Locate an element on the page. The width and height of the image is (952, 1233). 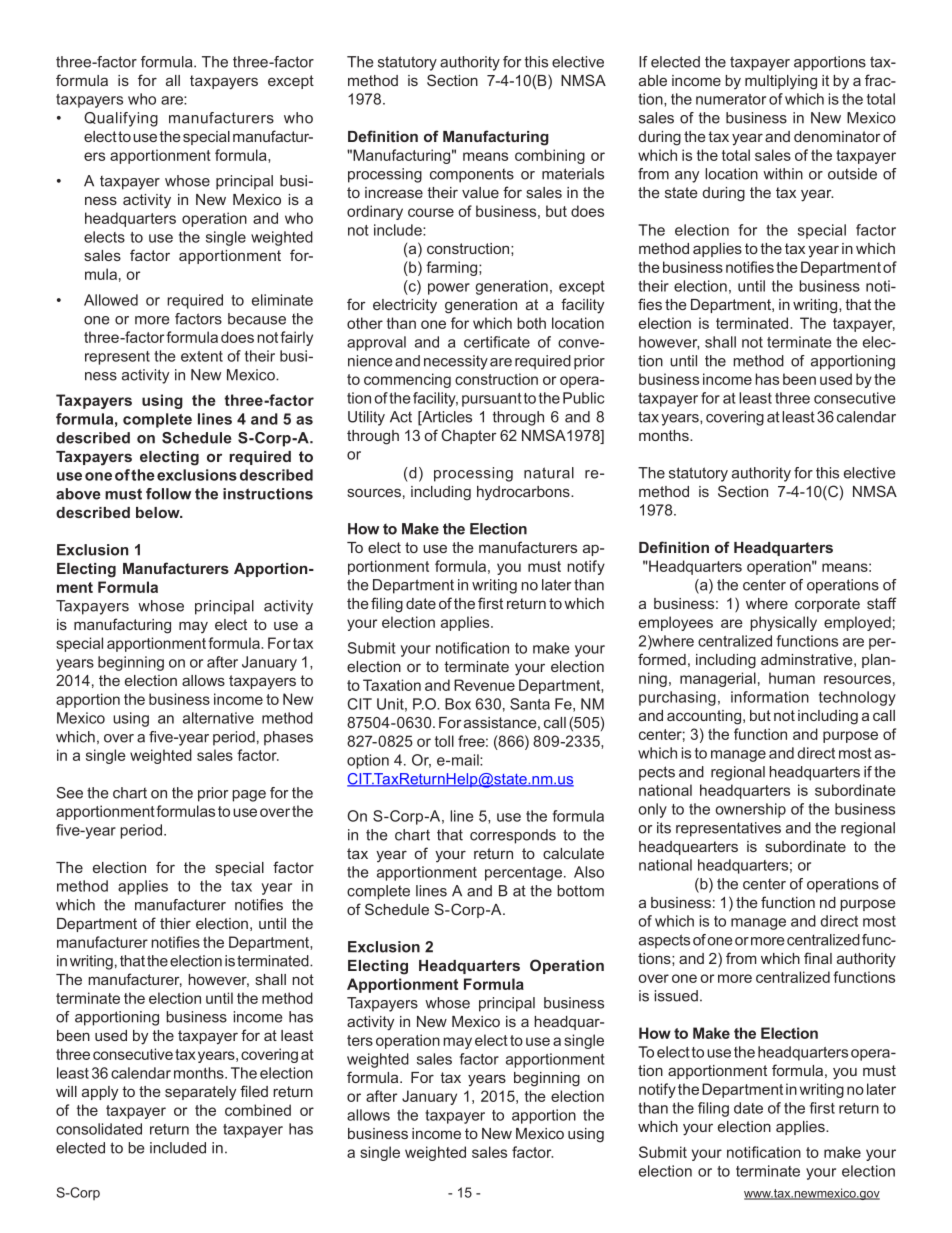
Qualifying is located at coordinates (121, 119).
